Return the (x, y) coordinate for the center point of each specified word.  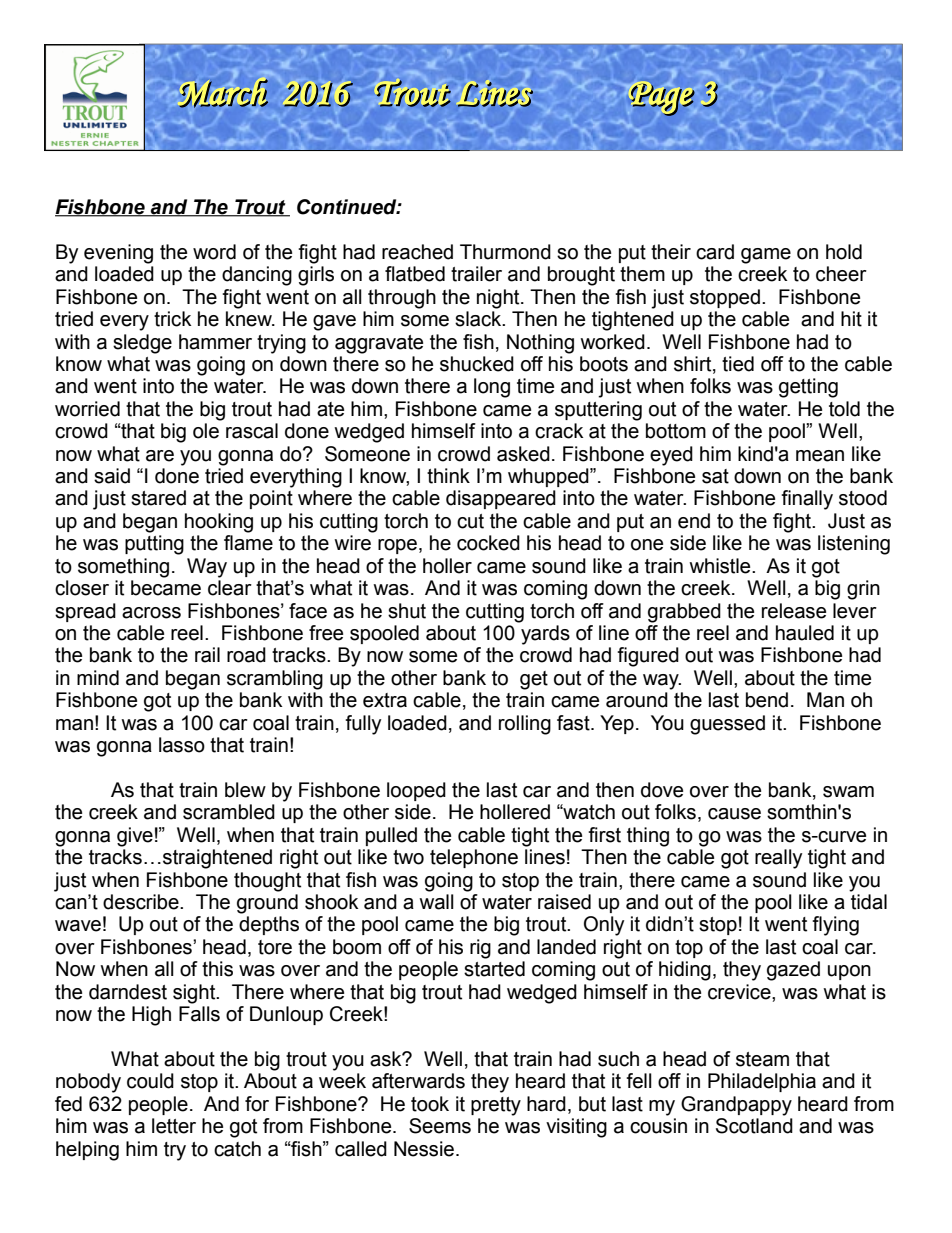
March (224, 93)
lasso (182, 745)
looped (416, 791)
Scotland (754, 1126)
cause (734, 814)
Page (662, 99)
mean (820, 456)
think (448, 476)
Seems (440, 1126)
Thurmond (505, 252)
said (112, 476)
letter (174, 1126)
